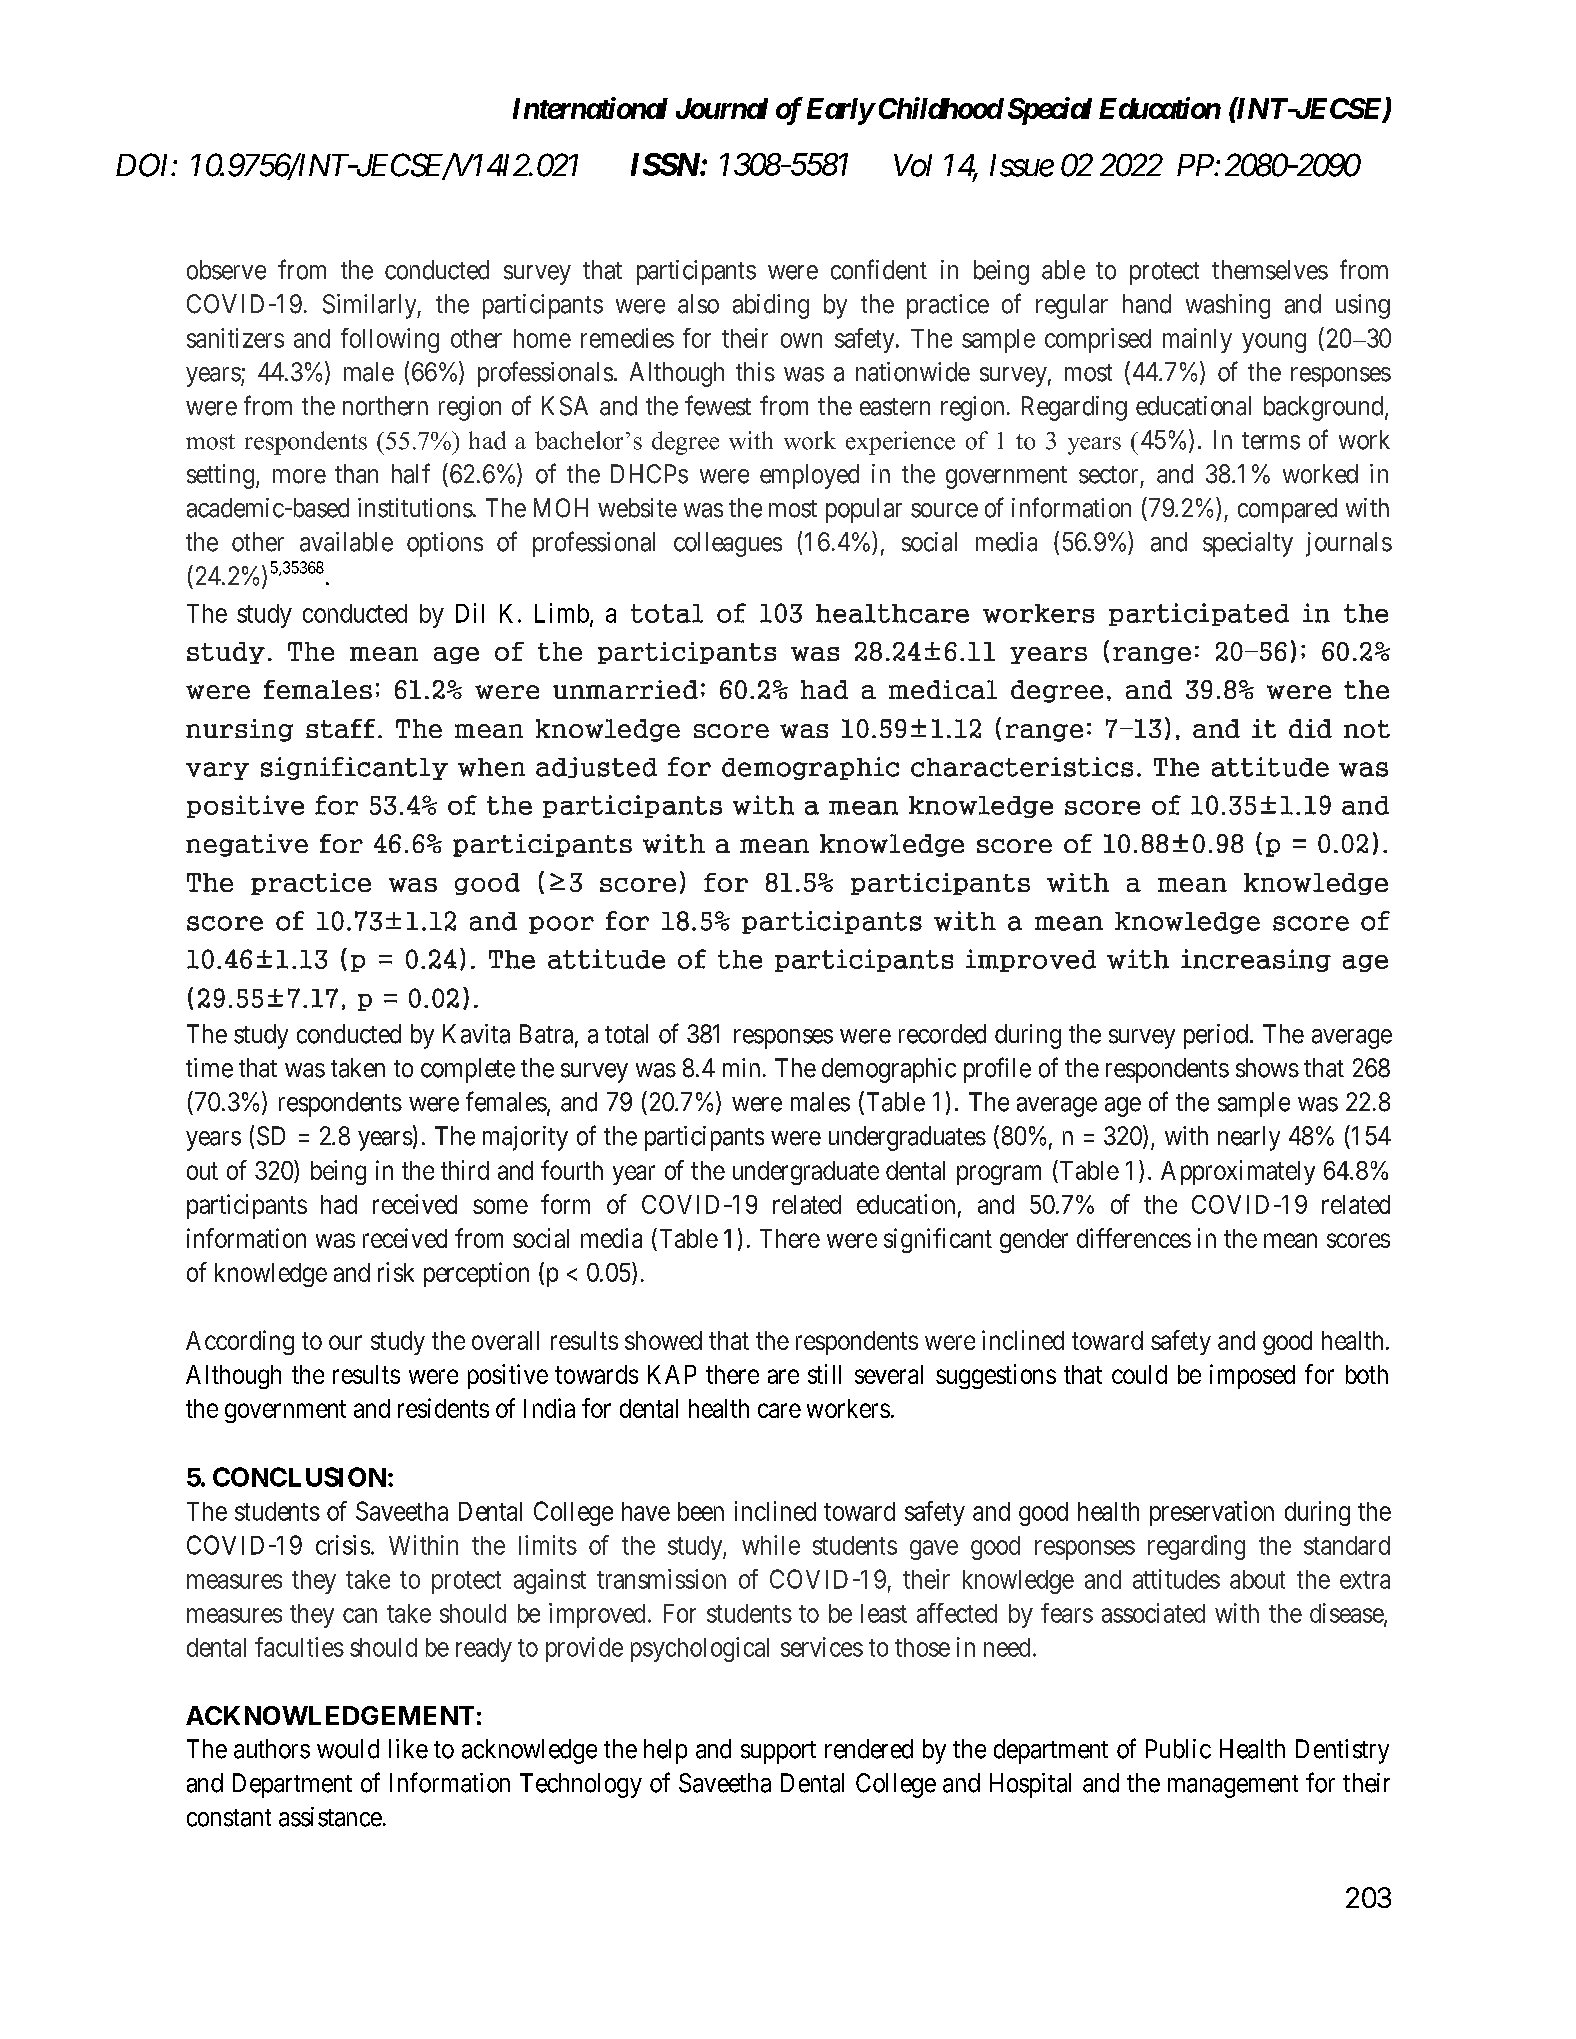  What do you see at coordinates (913, 165) in the screenshot?
I see `Vol` at bounding box center [913, 165].
